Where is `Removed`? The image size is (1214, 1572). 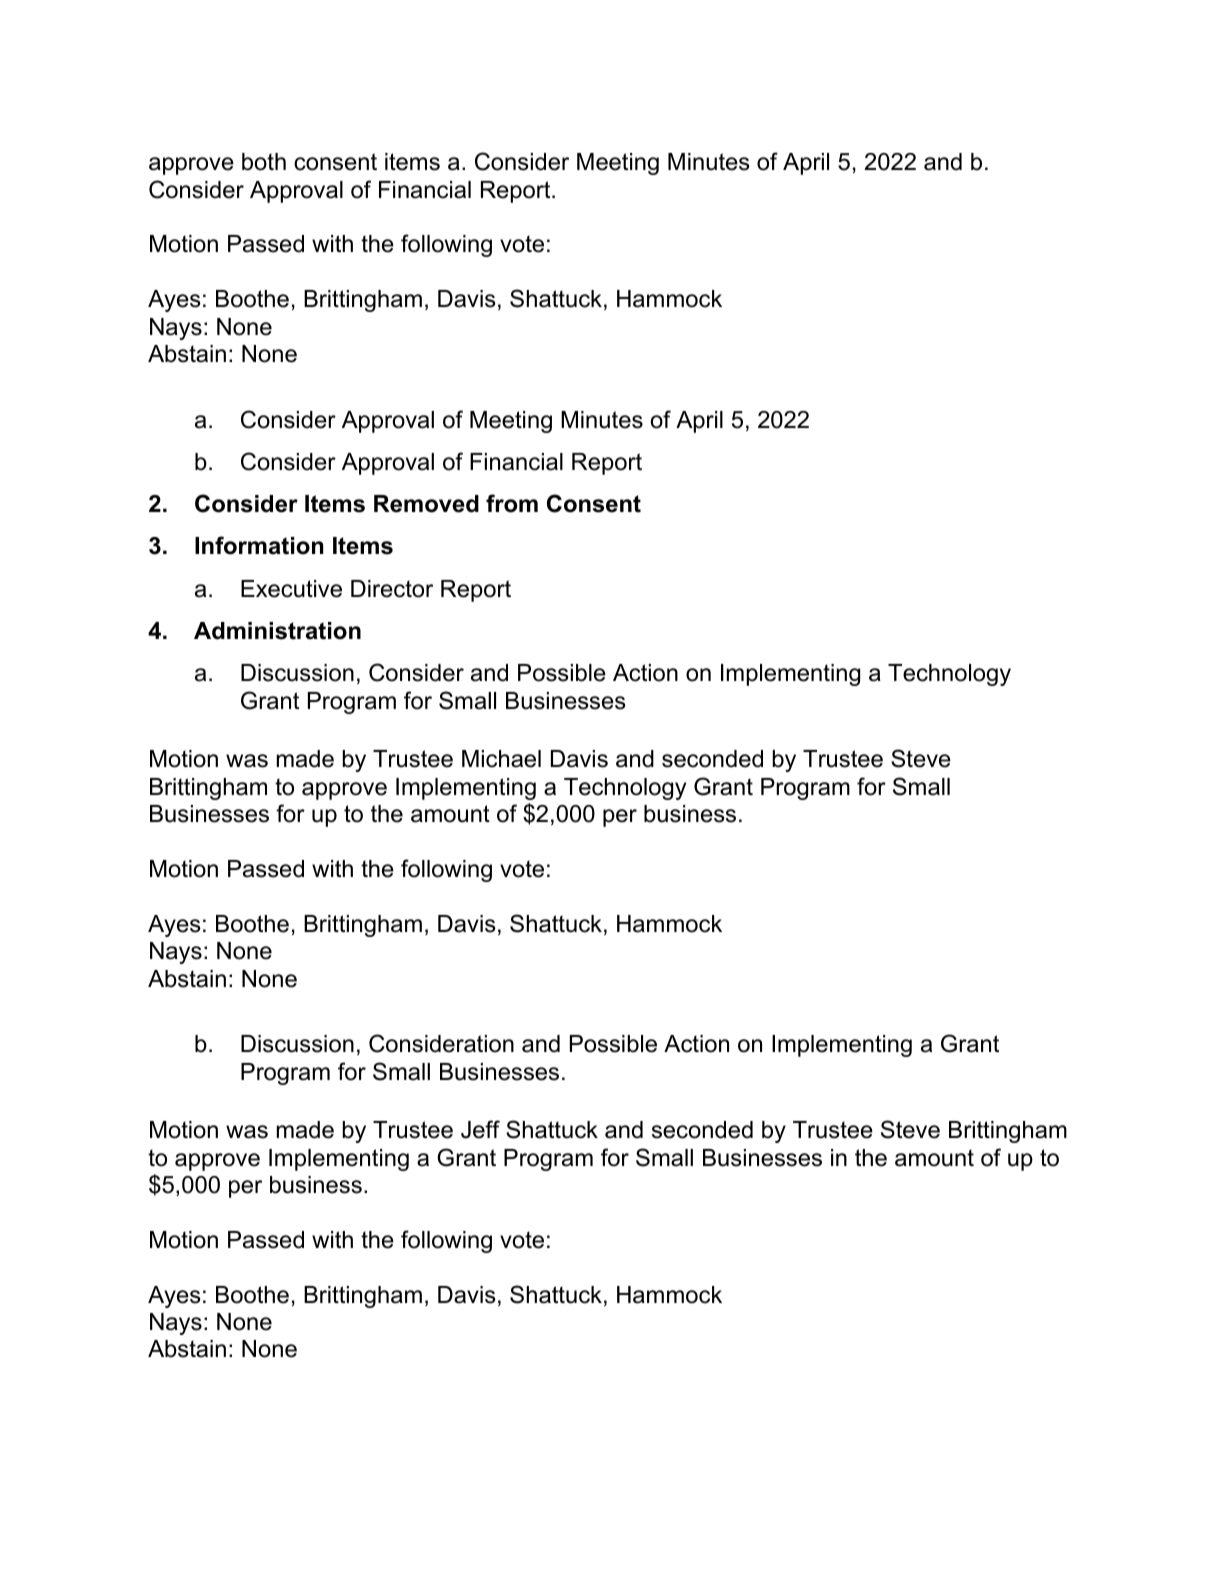
Removed is located at coordinates (426, 504).
